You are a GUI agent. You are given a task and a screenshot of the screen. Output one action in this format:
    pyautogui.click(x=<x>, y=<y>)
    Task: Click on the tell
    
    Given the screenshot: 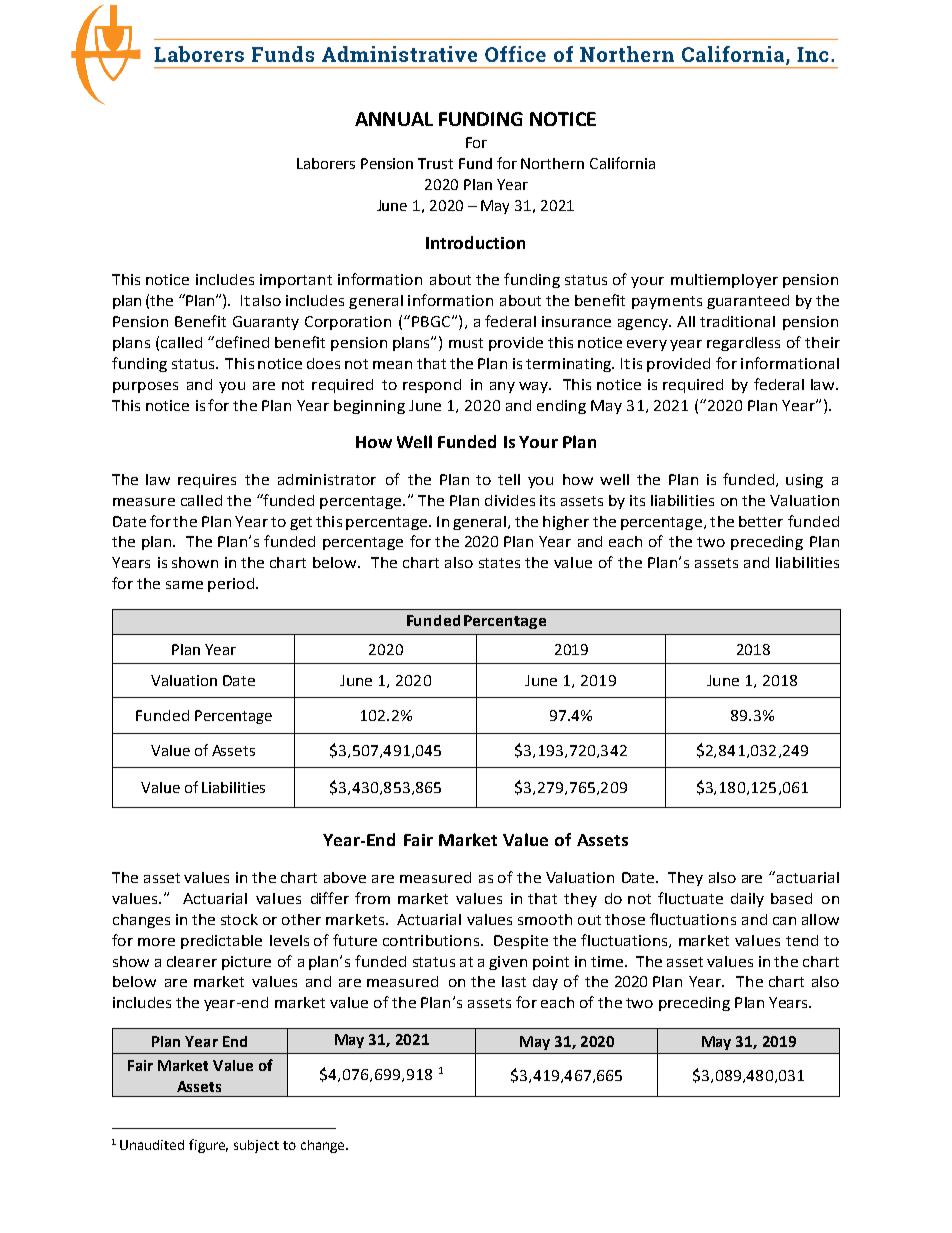 What is the action you would take?
    pyautogui.click(x=509, y=479)
